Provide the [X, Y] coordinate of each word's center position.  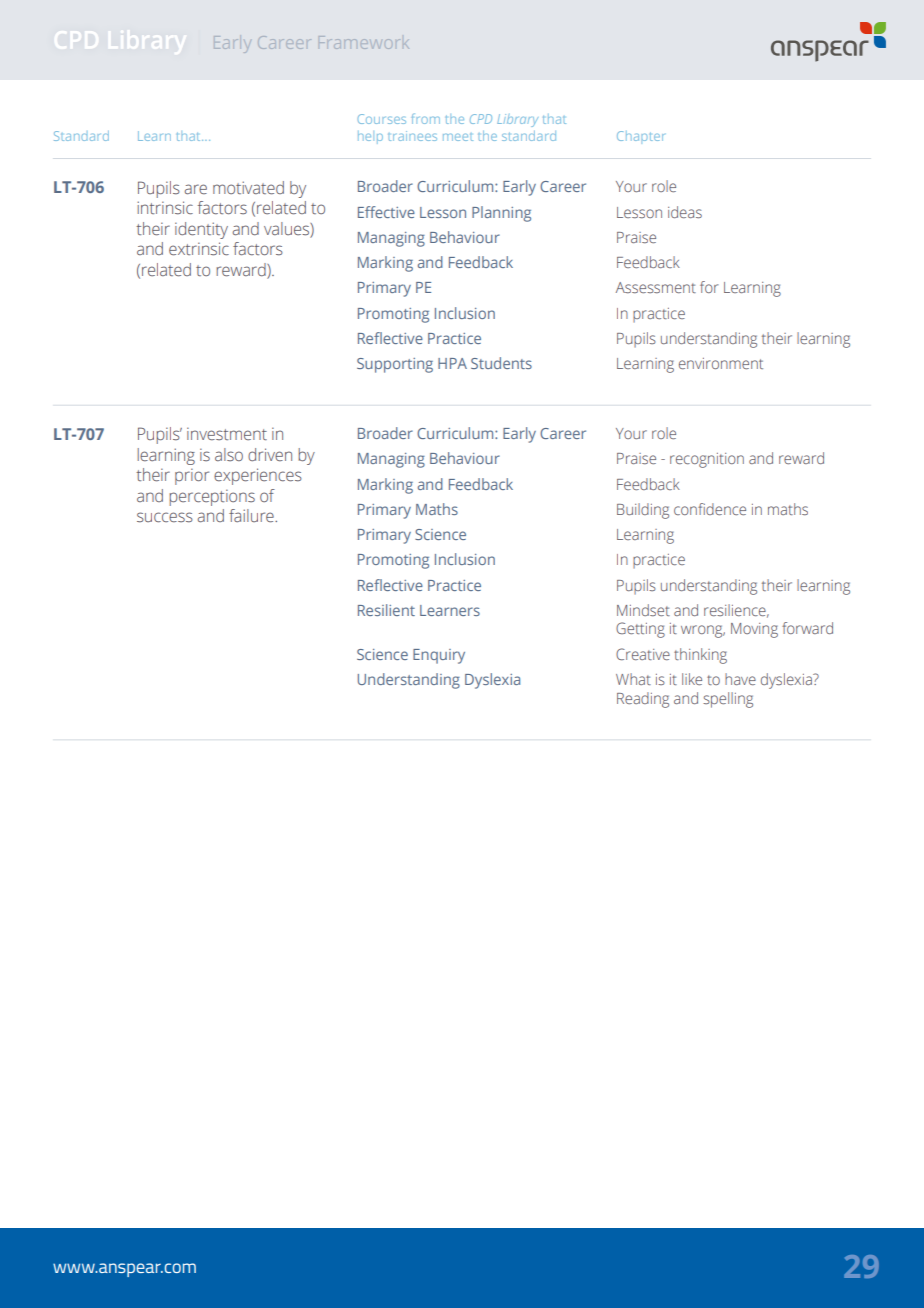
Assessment [656, 287]
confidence [710, 509]
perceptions [212, 497]
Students [501, 363]
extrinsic [199, 249]
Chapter [640, 137]
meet [458, 137]
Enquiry [439, 656]
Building [643, 511]
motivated [248, 188]
